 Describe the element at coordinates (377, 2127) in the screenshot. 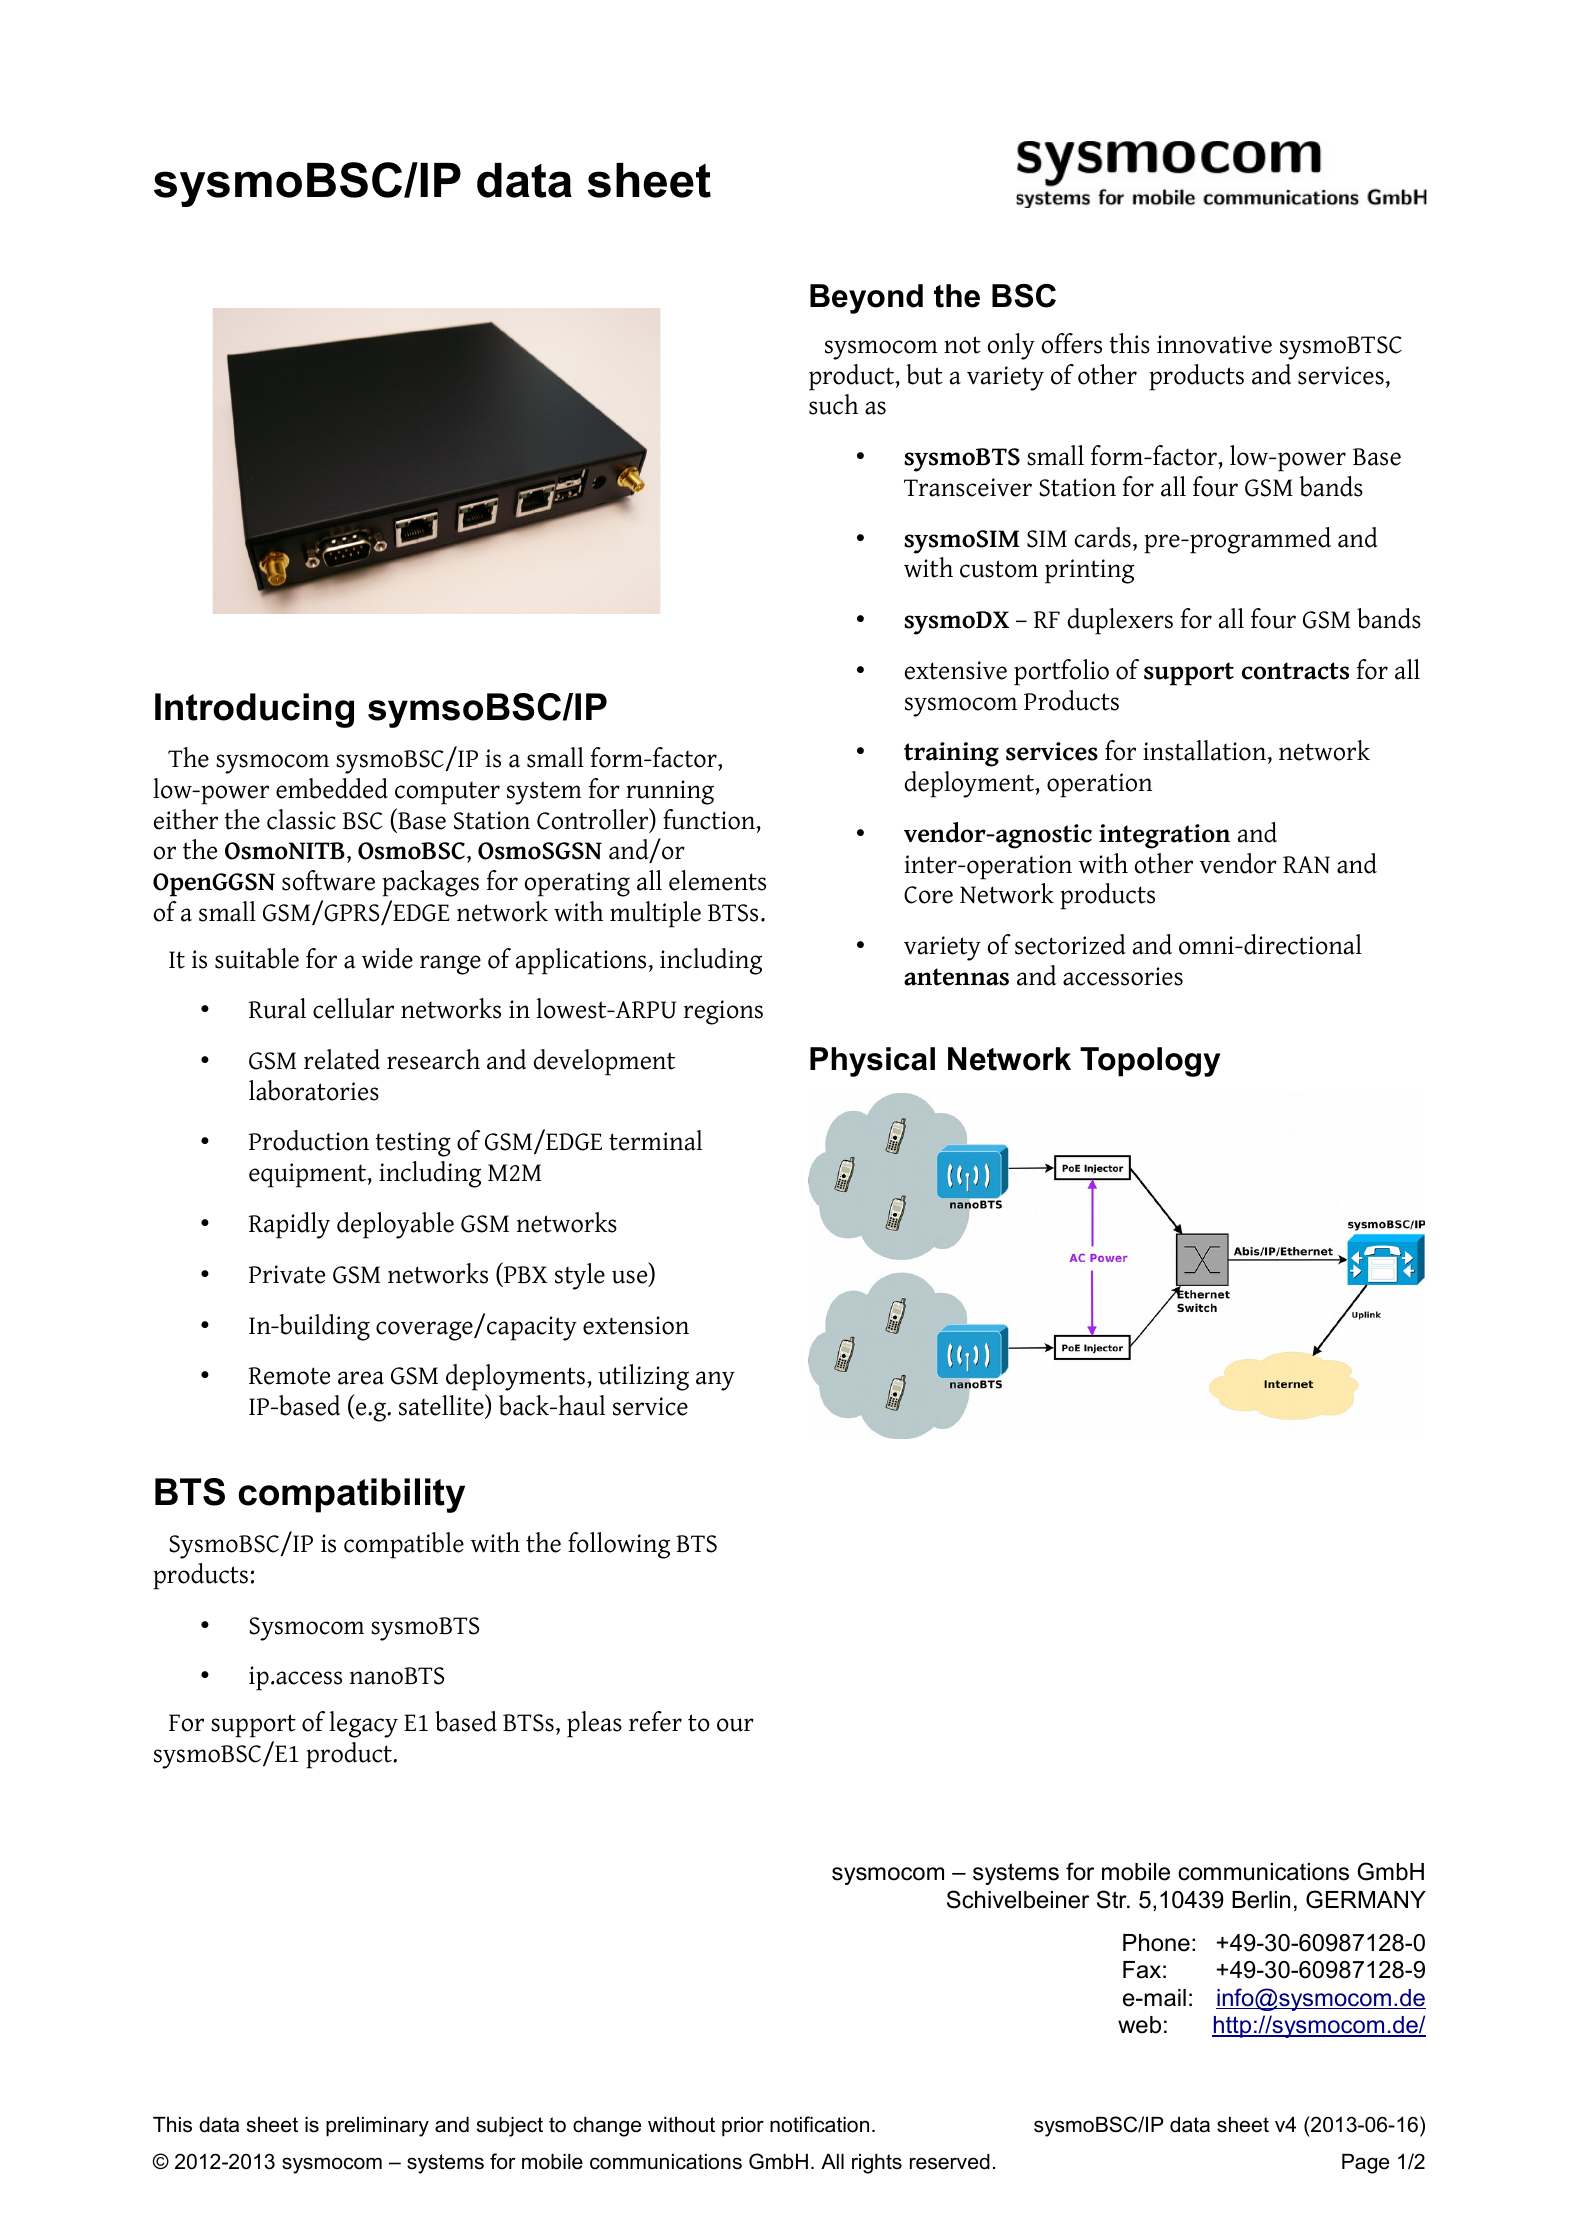

I see `preliminary` at that location.
